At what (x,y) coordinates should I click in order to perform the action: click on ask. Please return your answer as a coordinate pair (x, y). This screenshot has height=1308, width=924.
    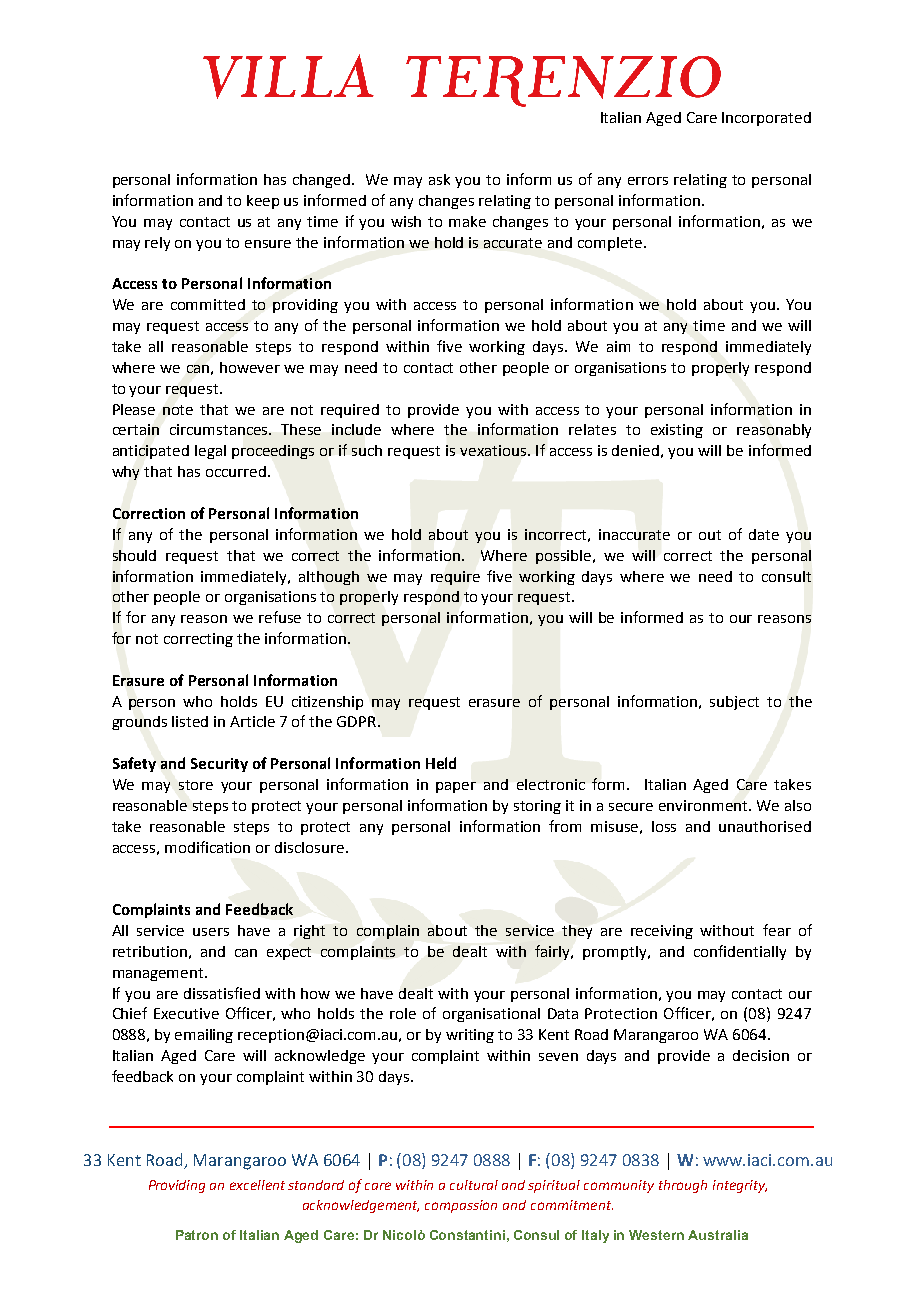
    Looking at the image, I should click on (439, 179).
